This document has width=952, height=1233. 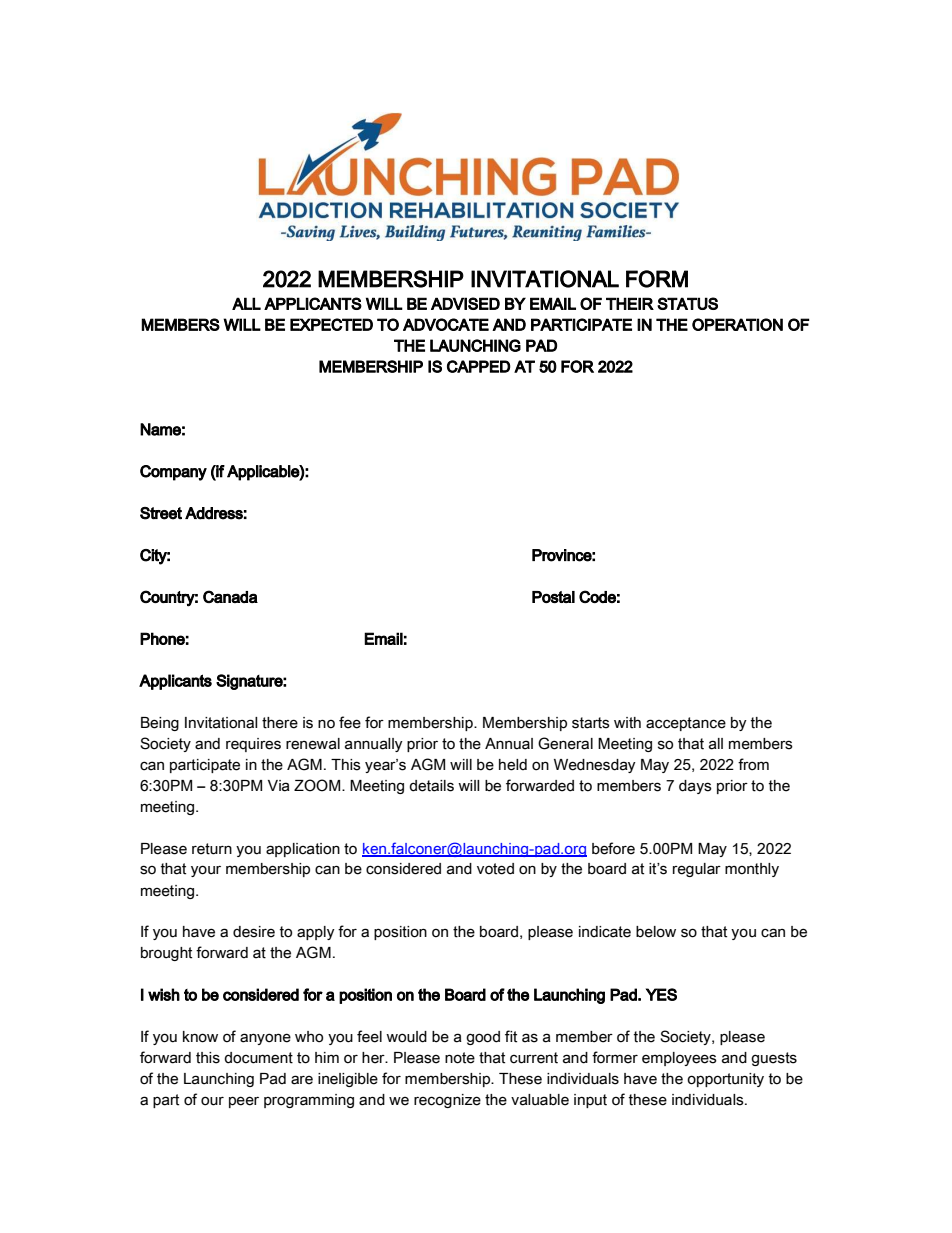 What do you see at coordinates (446, 324) in the document?
I see `ADVOCATE` at bounding box center [446, 324].
